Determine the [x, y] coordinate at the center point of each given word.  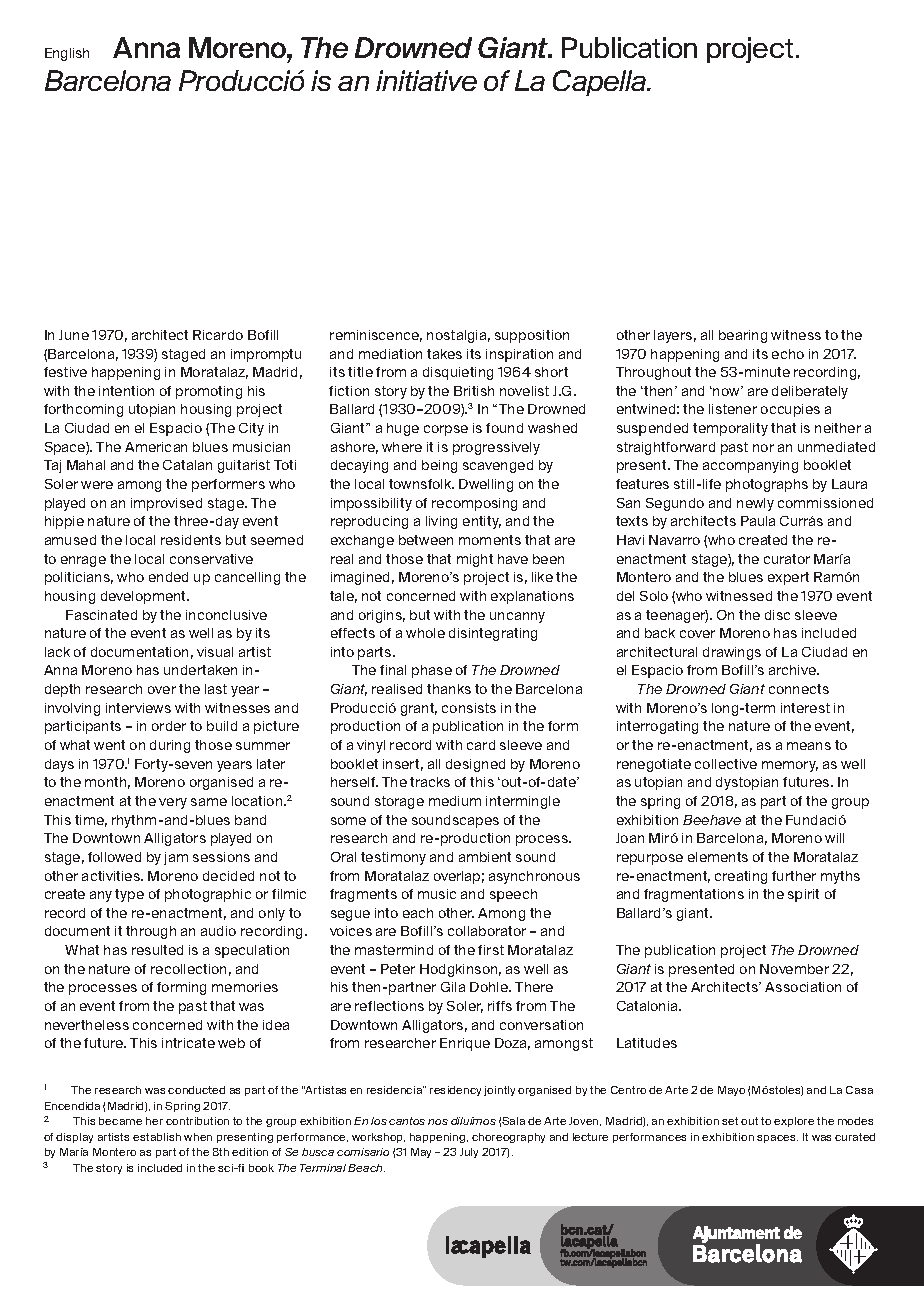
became [120, 1121]
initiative [426, 80]
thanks [449, 689]
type [129, 895]
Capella [601, 83]
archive [794, 670]
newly [755, 504]
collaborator [487, 931]
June [74, 335]
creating [741, 877]
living [441, 522]
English [67, 54]
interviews [138, 708]
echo [788, 354]
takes [444, 354]
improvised [166, 504]
